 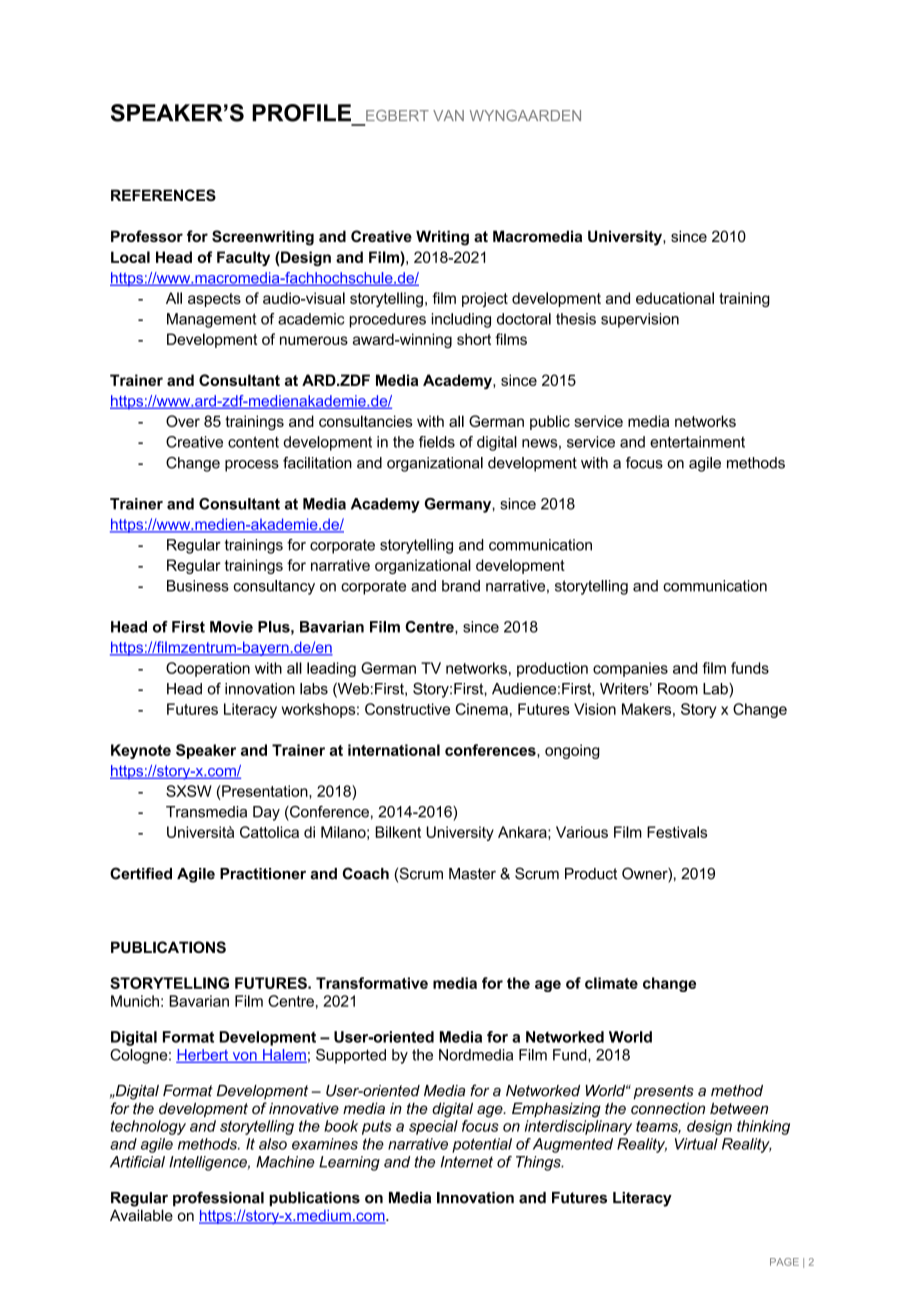 What do you see at coordinates (675, 298) in the document?
I see `educational` at bounding box center [675, 298].
